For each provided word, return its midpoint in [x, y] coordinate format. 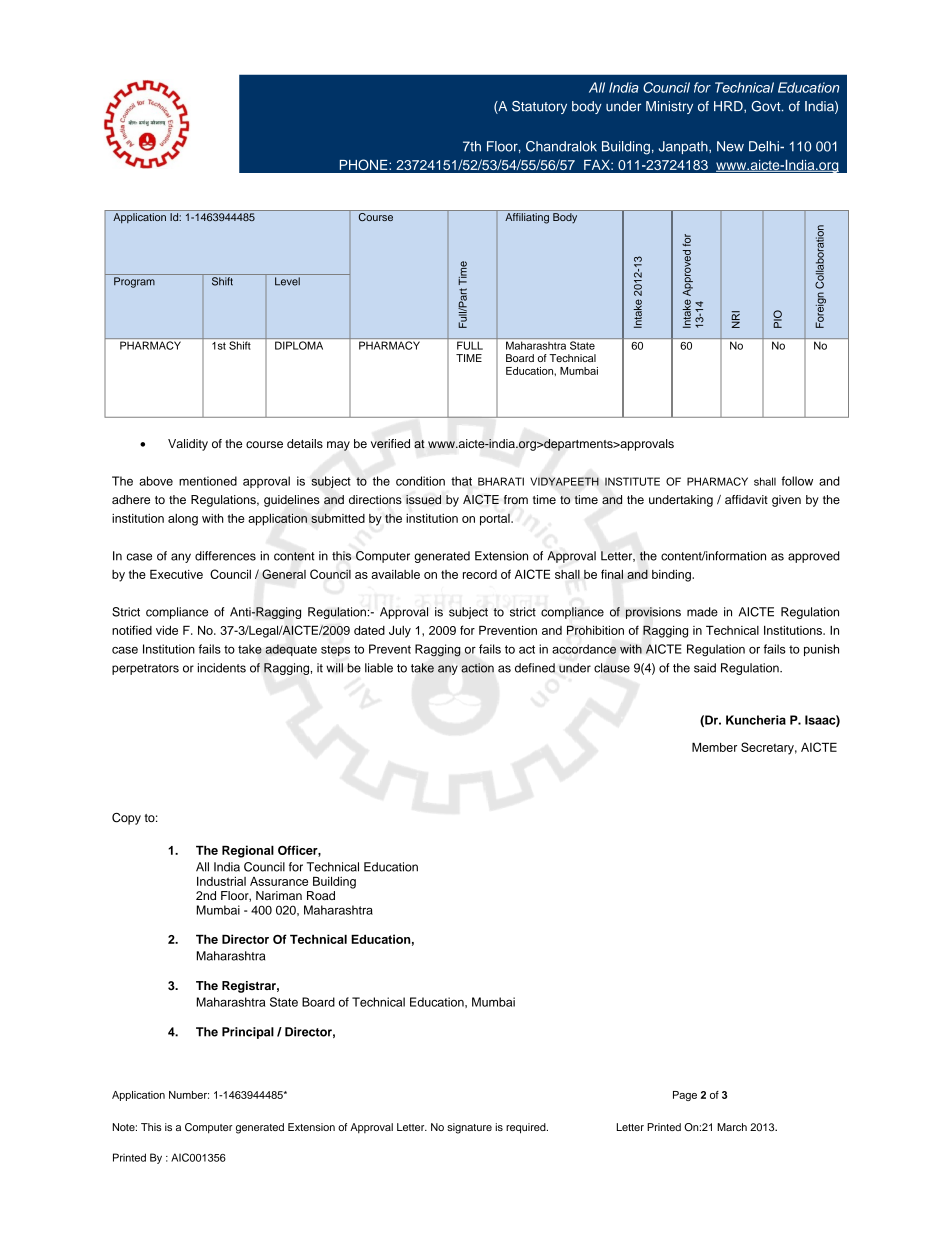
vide [167, 630]
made [702, 612]
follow [797, 481]
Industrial [221, 881]
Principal [248, 1033]
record [480, 574]
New [730, 146]
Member [714, 747]
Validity [188, 445]
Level [287, 281]
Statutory [539, 107]
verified [390, 444]
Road [321, 895]
